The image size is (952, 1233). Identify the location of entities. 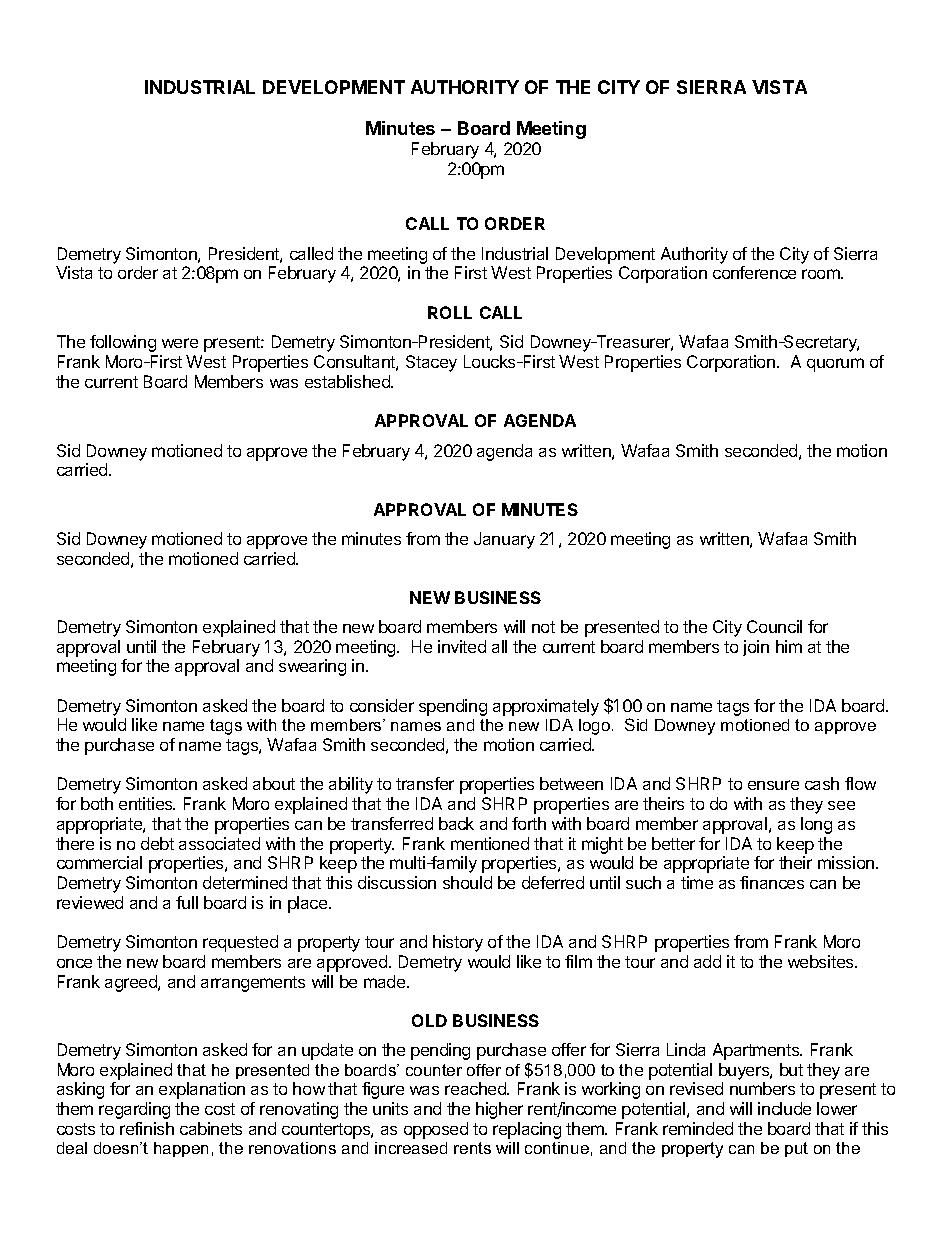
(147, 803).
